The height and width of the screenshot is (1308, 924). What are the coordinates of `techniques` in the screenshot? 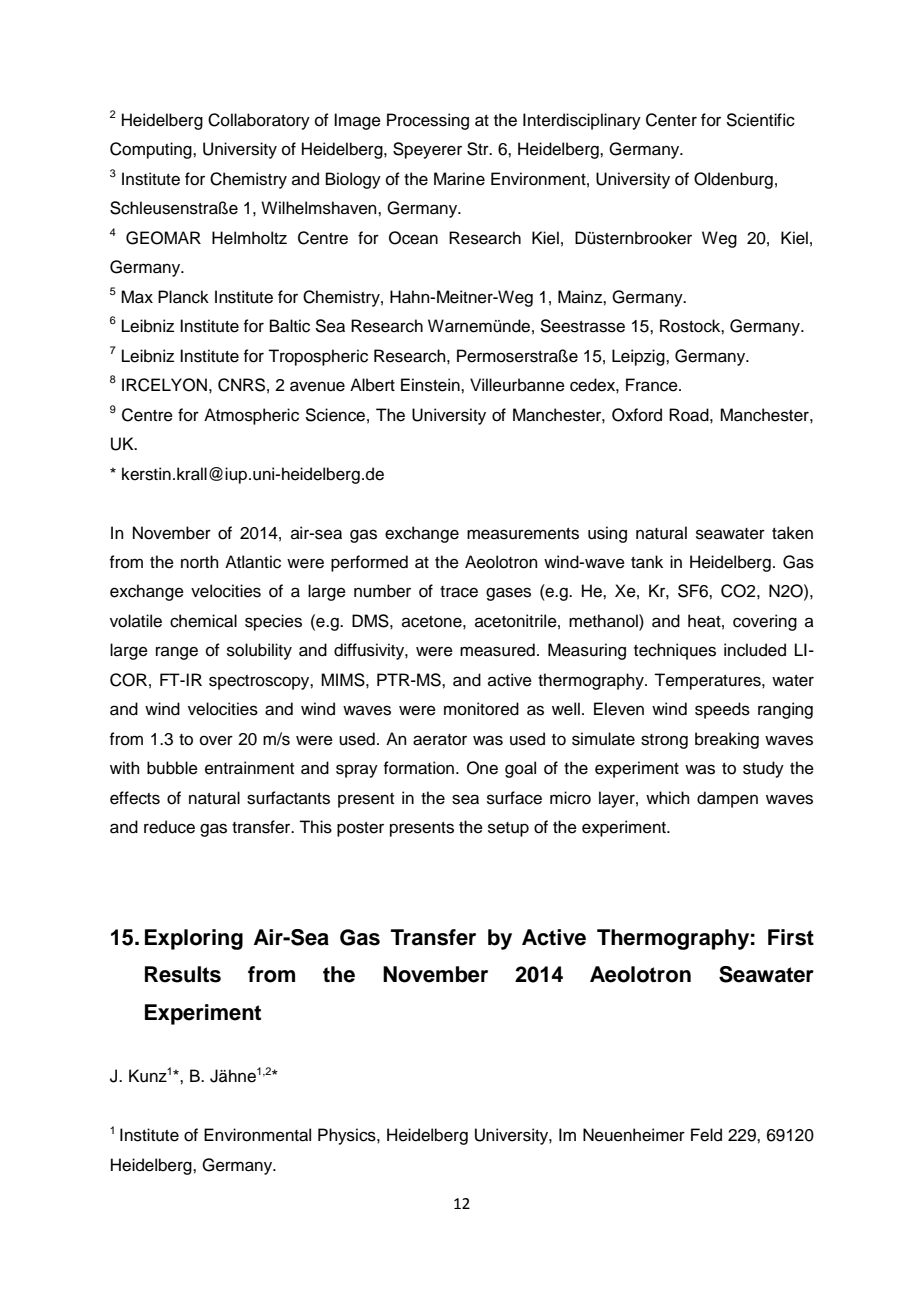 It's located at (675, 651).
